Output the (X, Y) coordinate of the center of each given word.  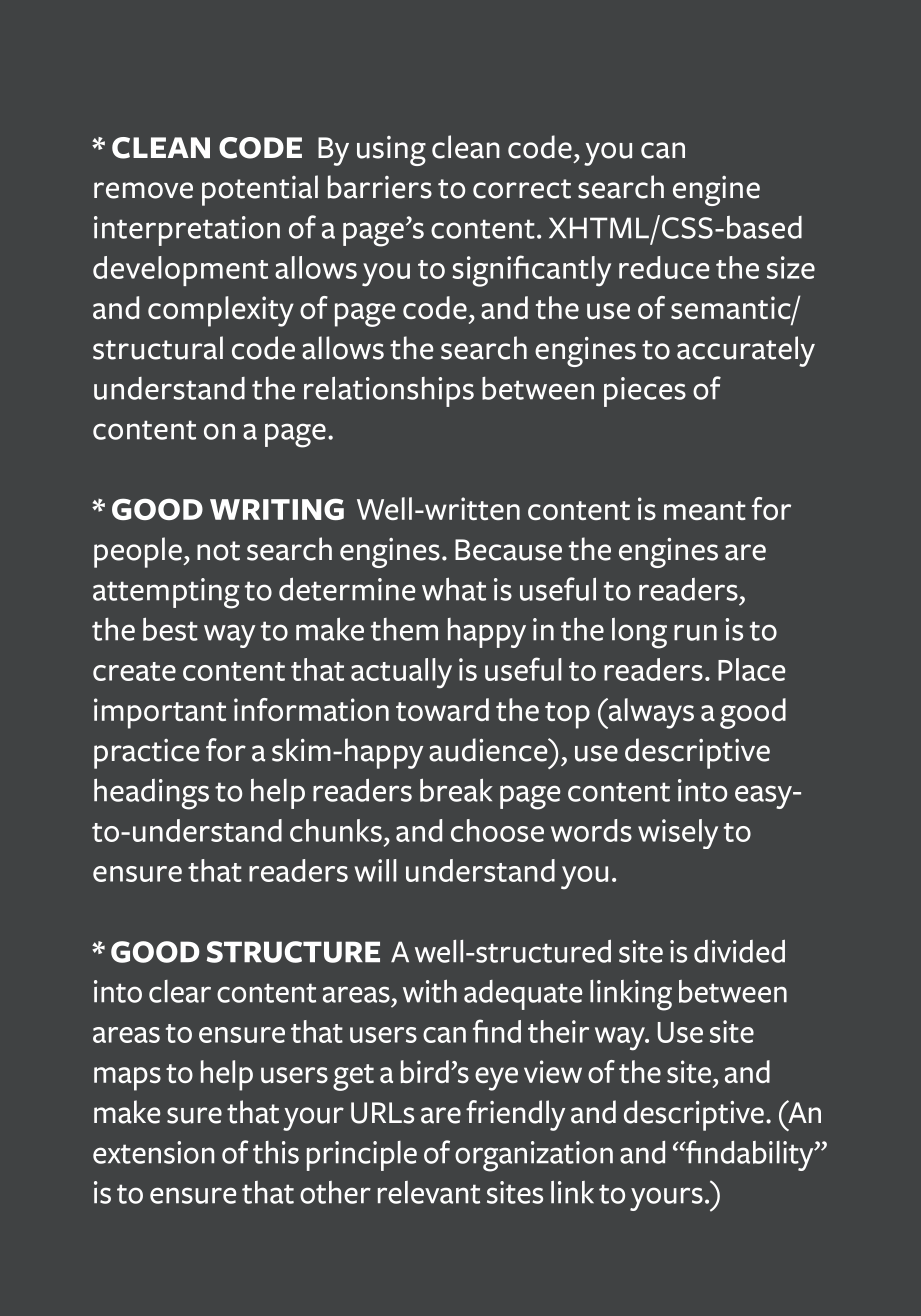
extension (153, 1152)
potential (260, 190)
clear (180, 991)
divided (739, 951)
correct (522, 189)
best (170, 629)
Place (752, 669)
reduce (664, 267)
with (430, 991)
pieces (645, 392)
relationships (389, 391)
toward (442, 709)
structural (158, 348)
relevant (429, 1192)
